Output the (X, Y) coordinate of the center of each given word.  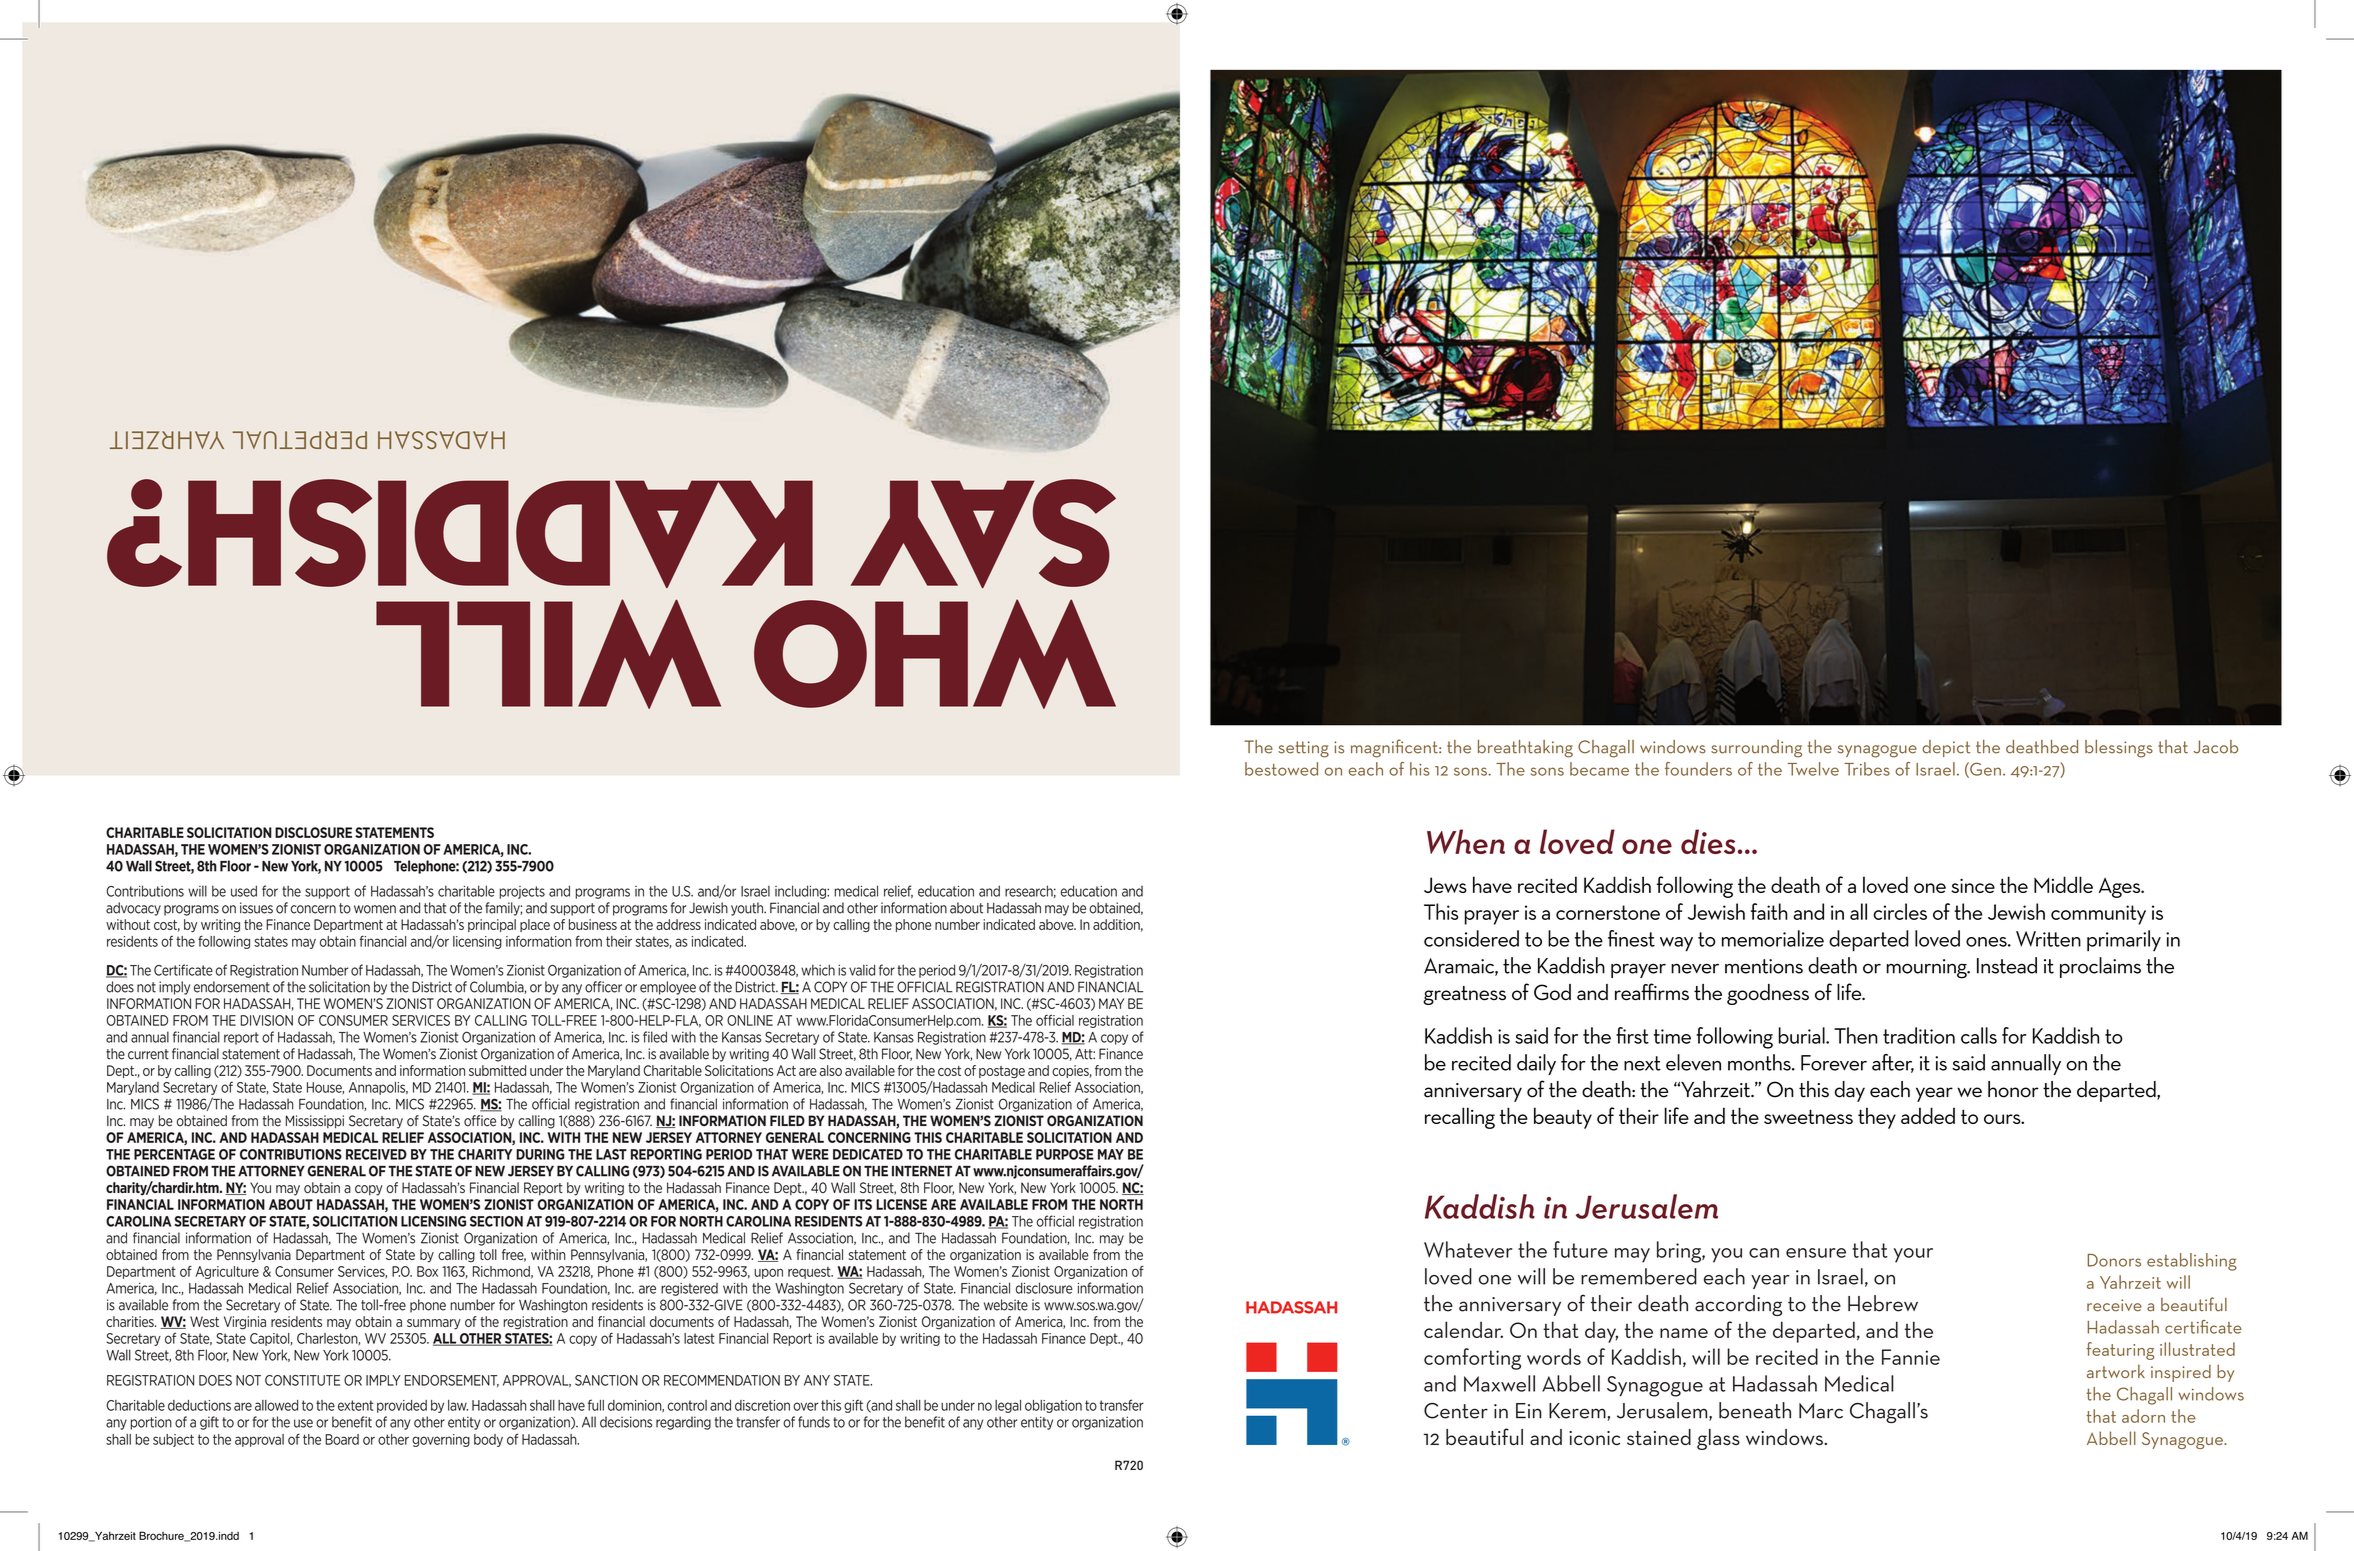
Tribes (1867, 769)
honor (2013, 1089)
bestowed (1281, 769)
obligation (1053, 1406)
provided (402, 1406)
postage (1002, 1072)
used (244, 891)
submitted (497, 1070)
